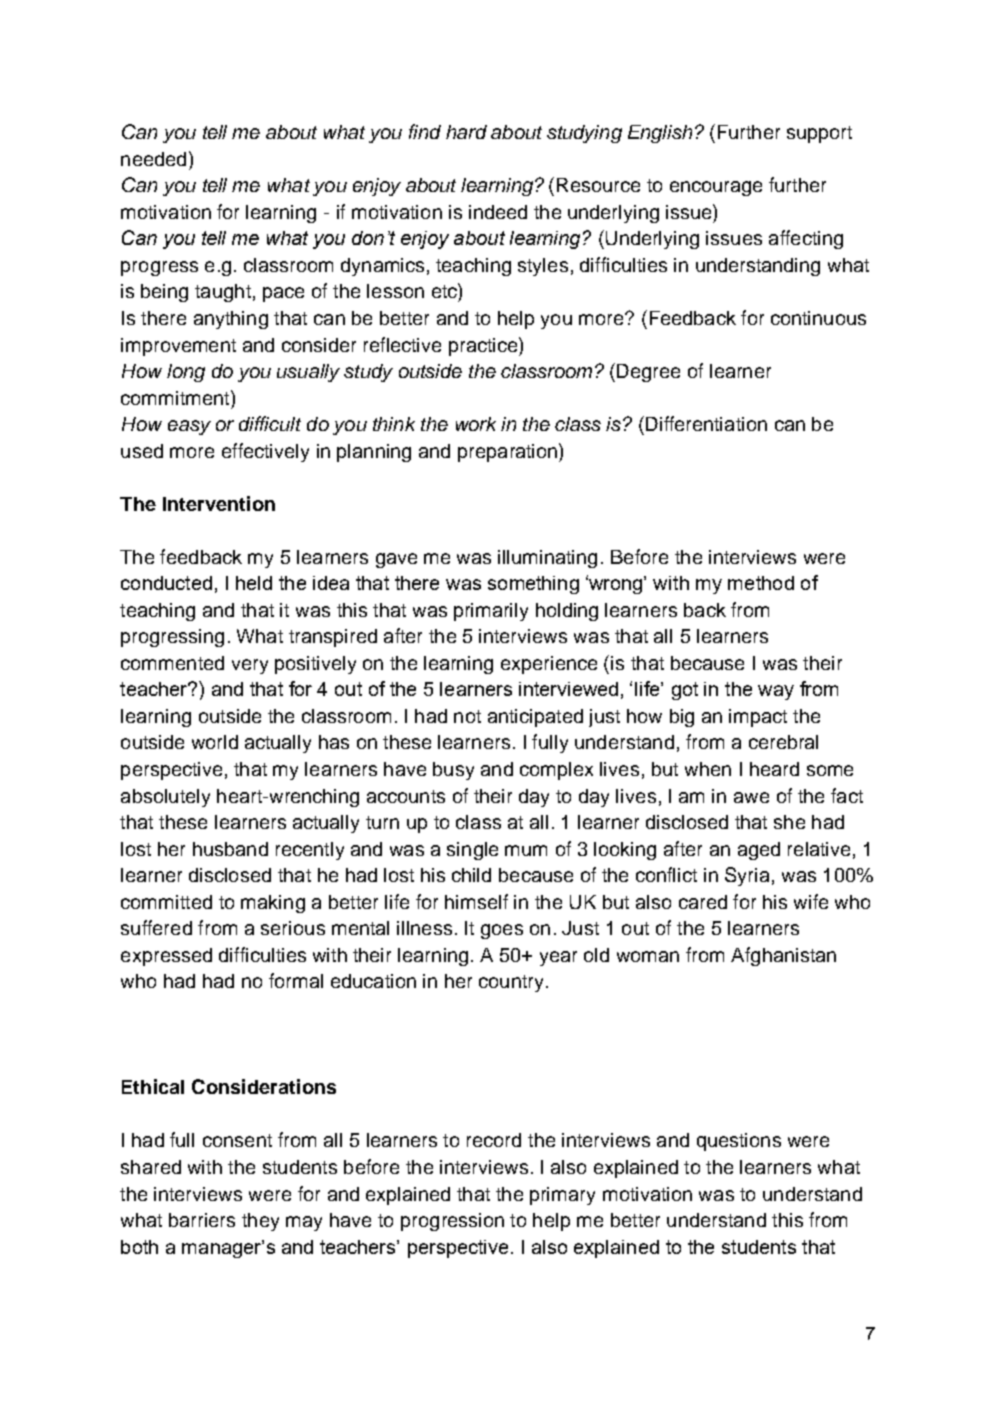 This screenshot has height=1407, width=995. I want to click on very, so click(250, 666).
